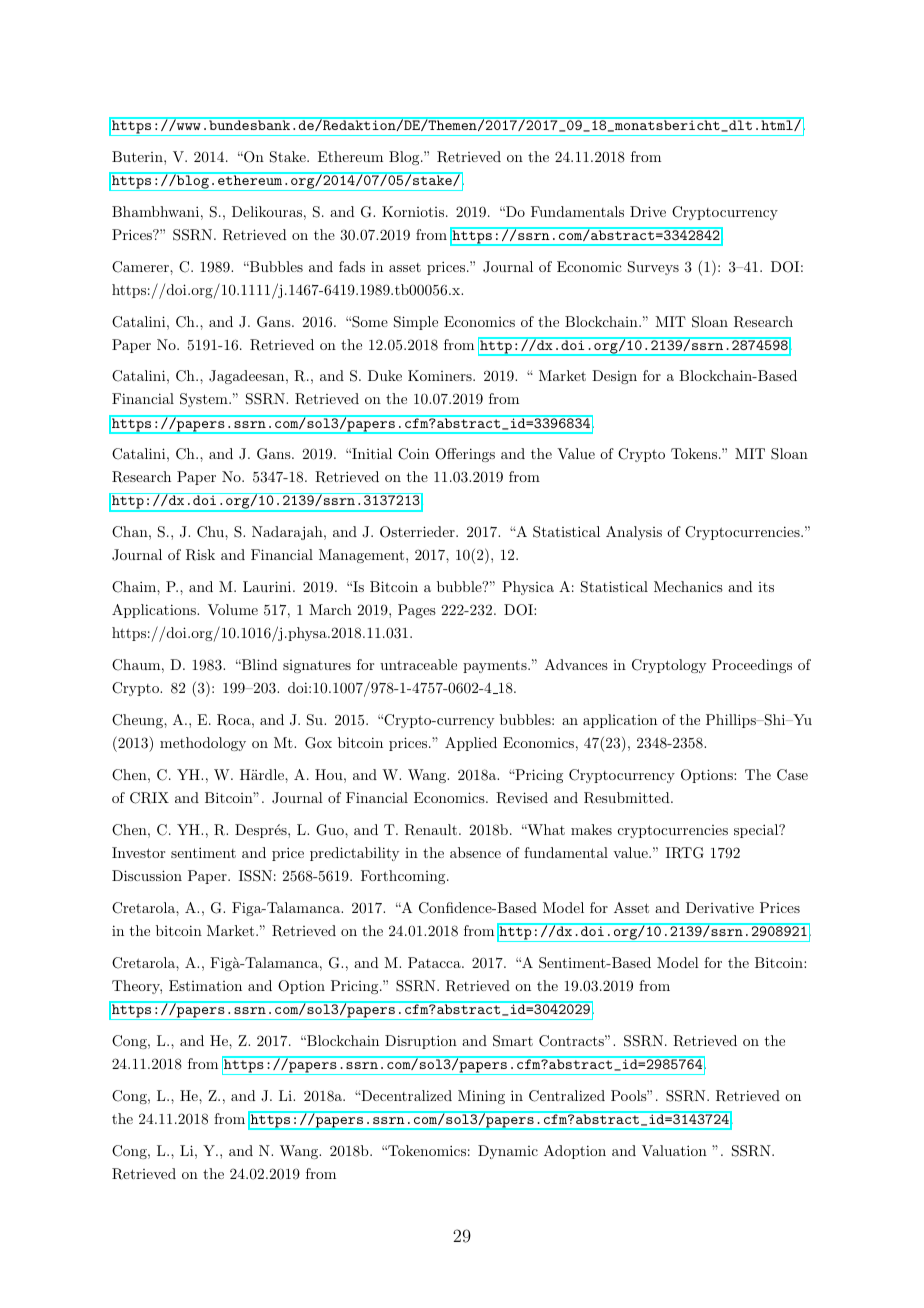 This image has height=1308, width=924. I want to click on its, so click(766, 587).
